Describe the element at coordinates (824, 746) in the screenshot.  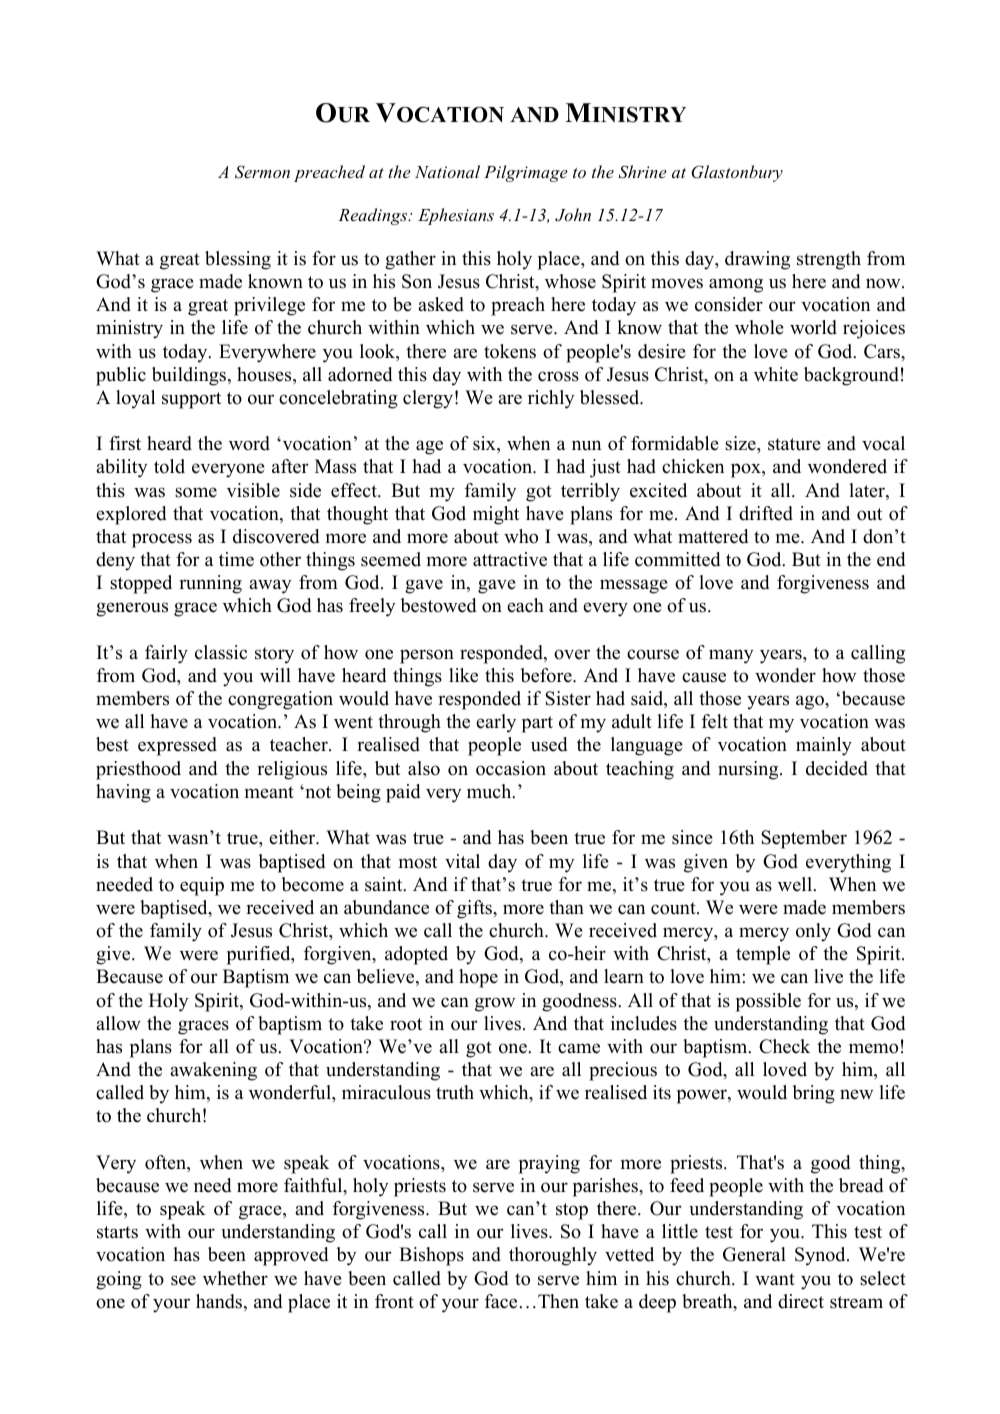
I see `mainly` at that location.
